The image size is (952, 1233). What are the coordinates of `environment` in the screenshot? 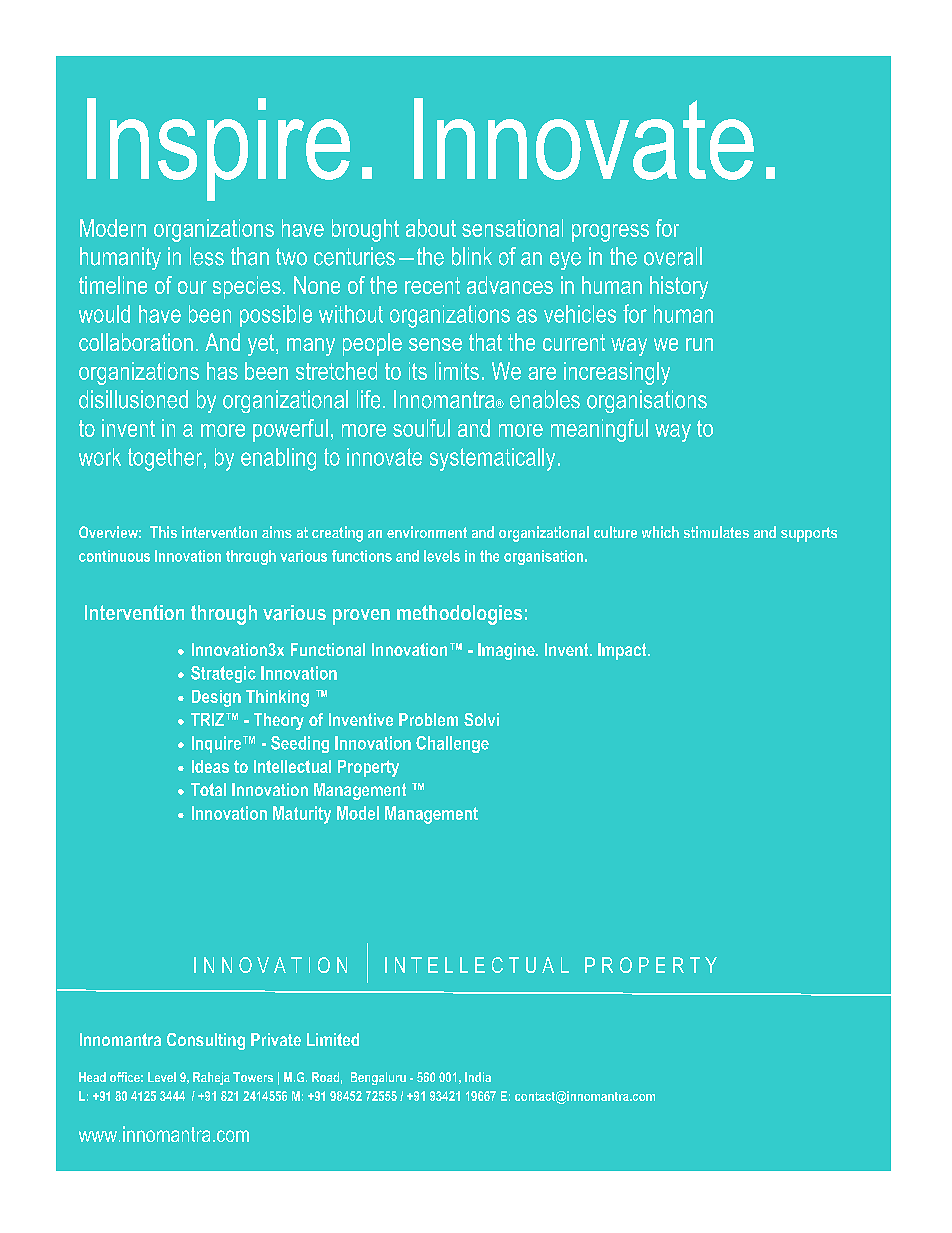 It's located at (427, 532).
